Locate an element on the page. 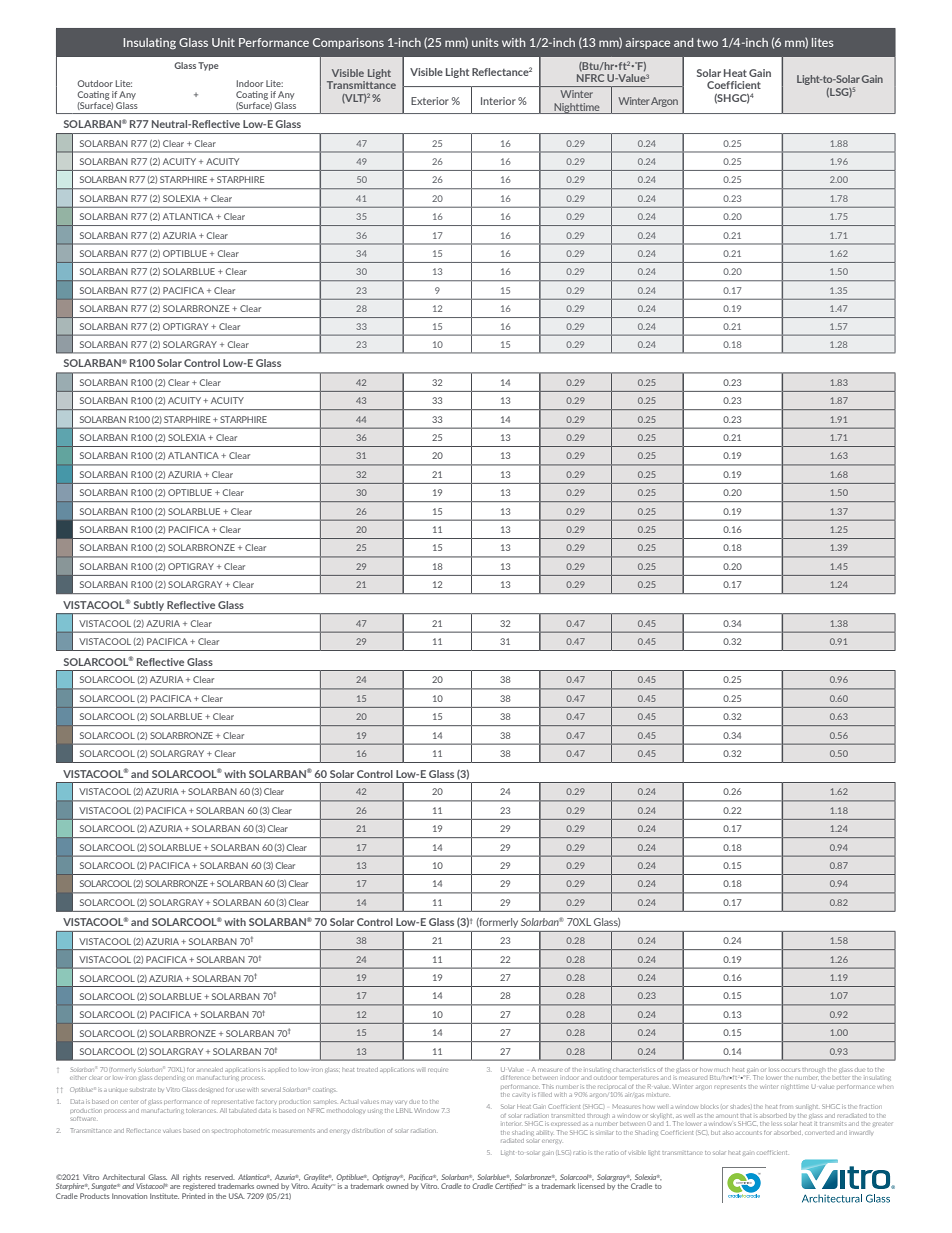  depending is located at coordinates (169, 1078).
